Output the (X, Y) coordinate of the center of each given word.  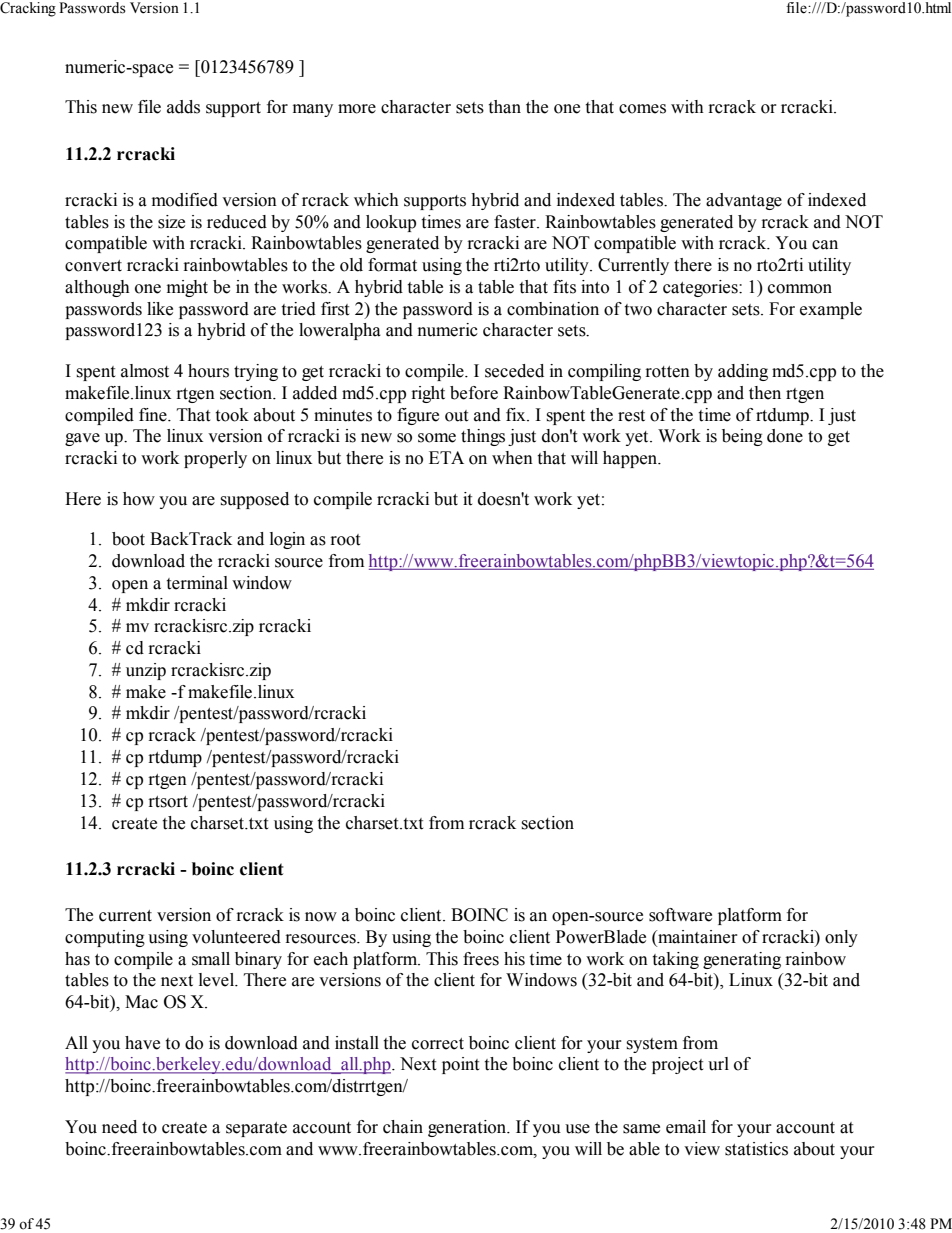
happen (631, 459)
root (345, 540)
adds (183, 107)
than (504, 107)
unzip (146, 671)
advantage (744, 201)
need (119, 1127)
